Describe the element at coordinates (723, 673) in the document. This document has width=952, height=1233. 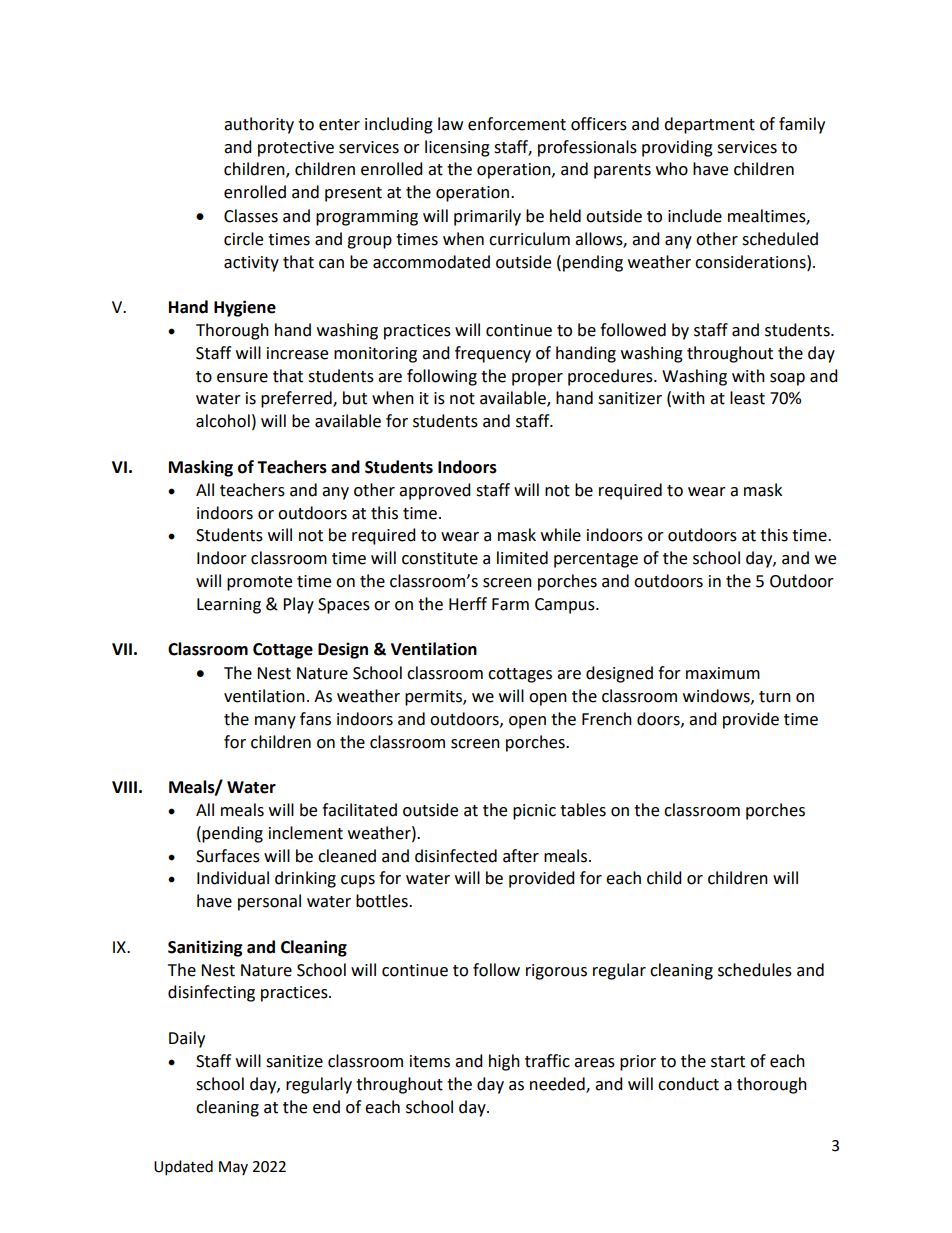
I see `maximum` at that location.
